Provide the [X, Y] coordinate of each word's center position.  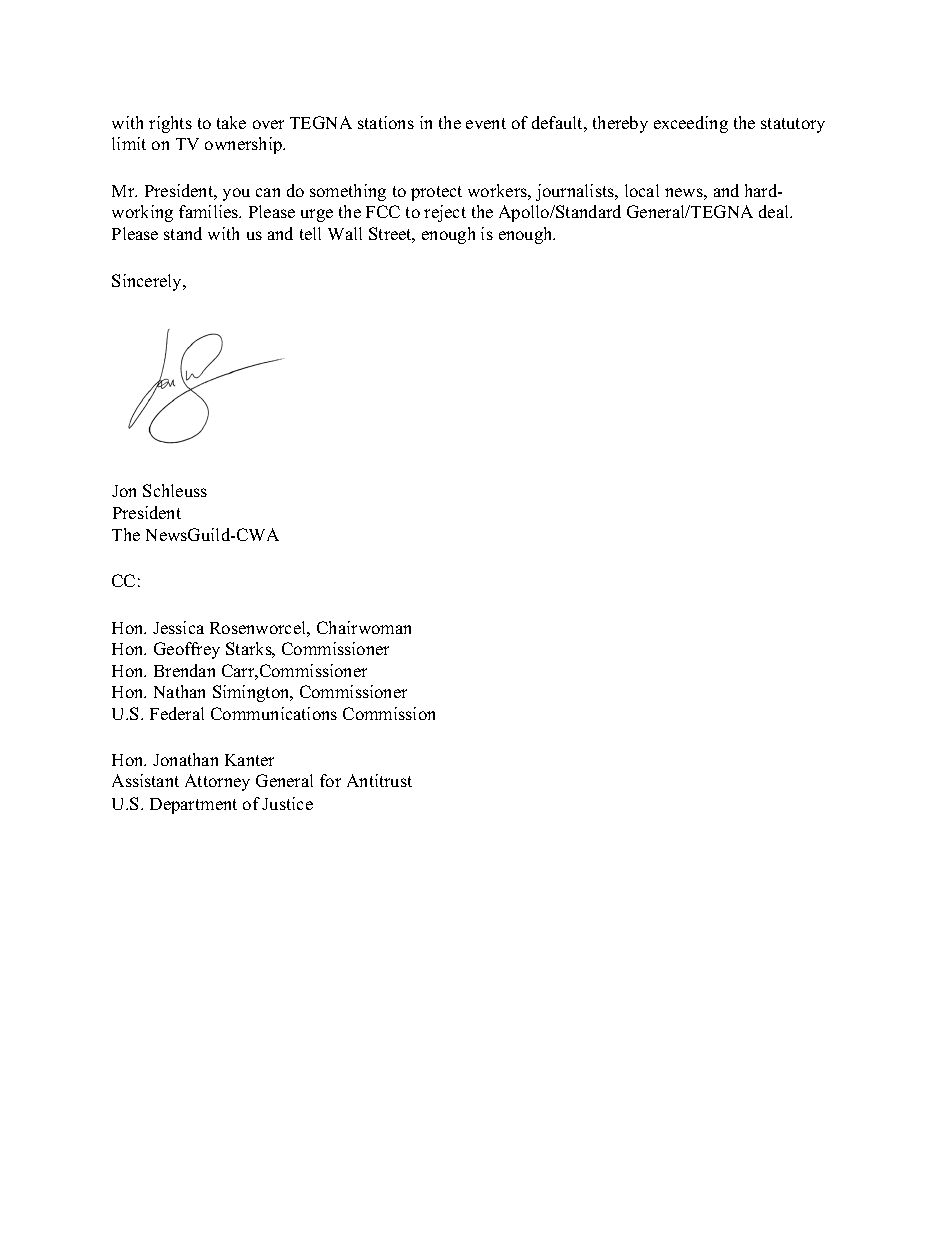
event [486, 123]
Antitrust [379, 780]
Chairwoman [364, 627]
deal [775, 211]
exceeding [691, 124]
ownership [244, 145]
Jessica [178, 627]
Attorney [217, 782]
